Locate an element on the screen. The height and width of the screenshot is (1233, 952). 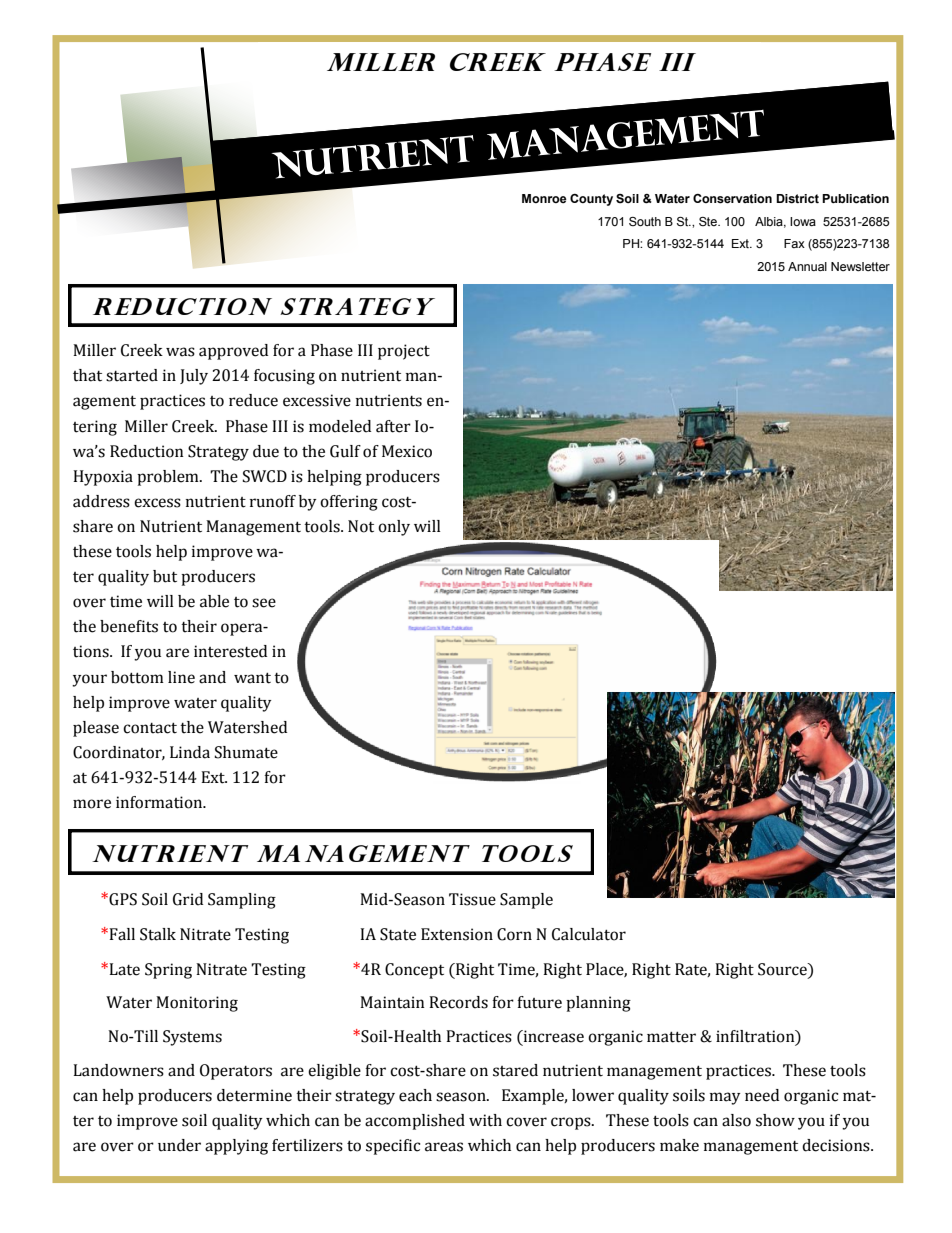
under is located at coordinates (179, 1145).
